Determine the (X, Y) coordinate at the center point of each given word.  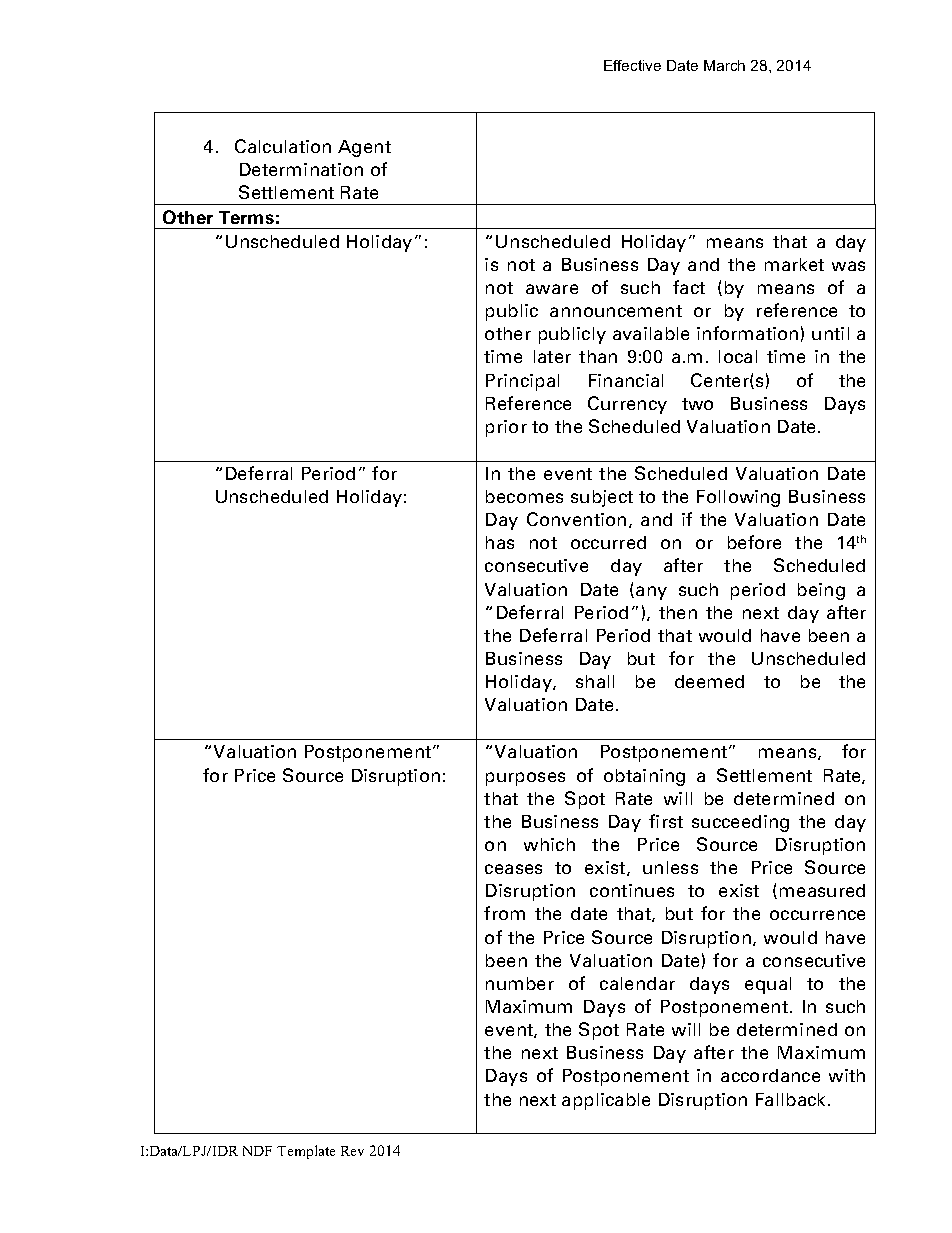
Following (738, 498)
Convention (576, 519)
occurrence (817, 915)
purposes (525, 779)
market (794, 264)
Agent (364, 148)
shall (595, 681)
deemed (709, 681)
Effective (632, 65)
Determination (301, 169)
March (724, 65)
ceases (513, 869)
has (500, 542)
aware (552, 289)
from (504, 913)
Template (306, 1152)
